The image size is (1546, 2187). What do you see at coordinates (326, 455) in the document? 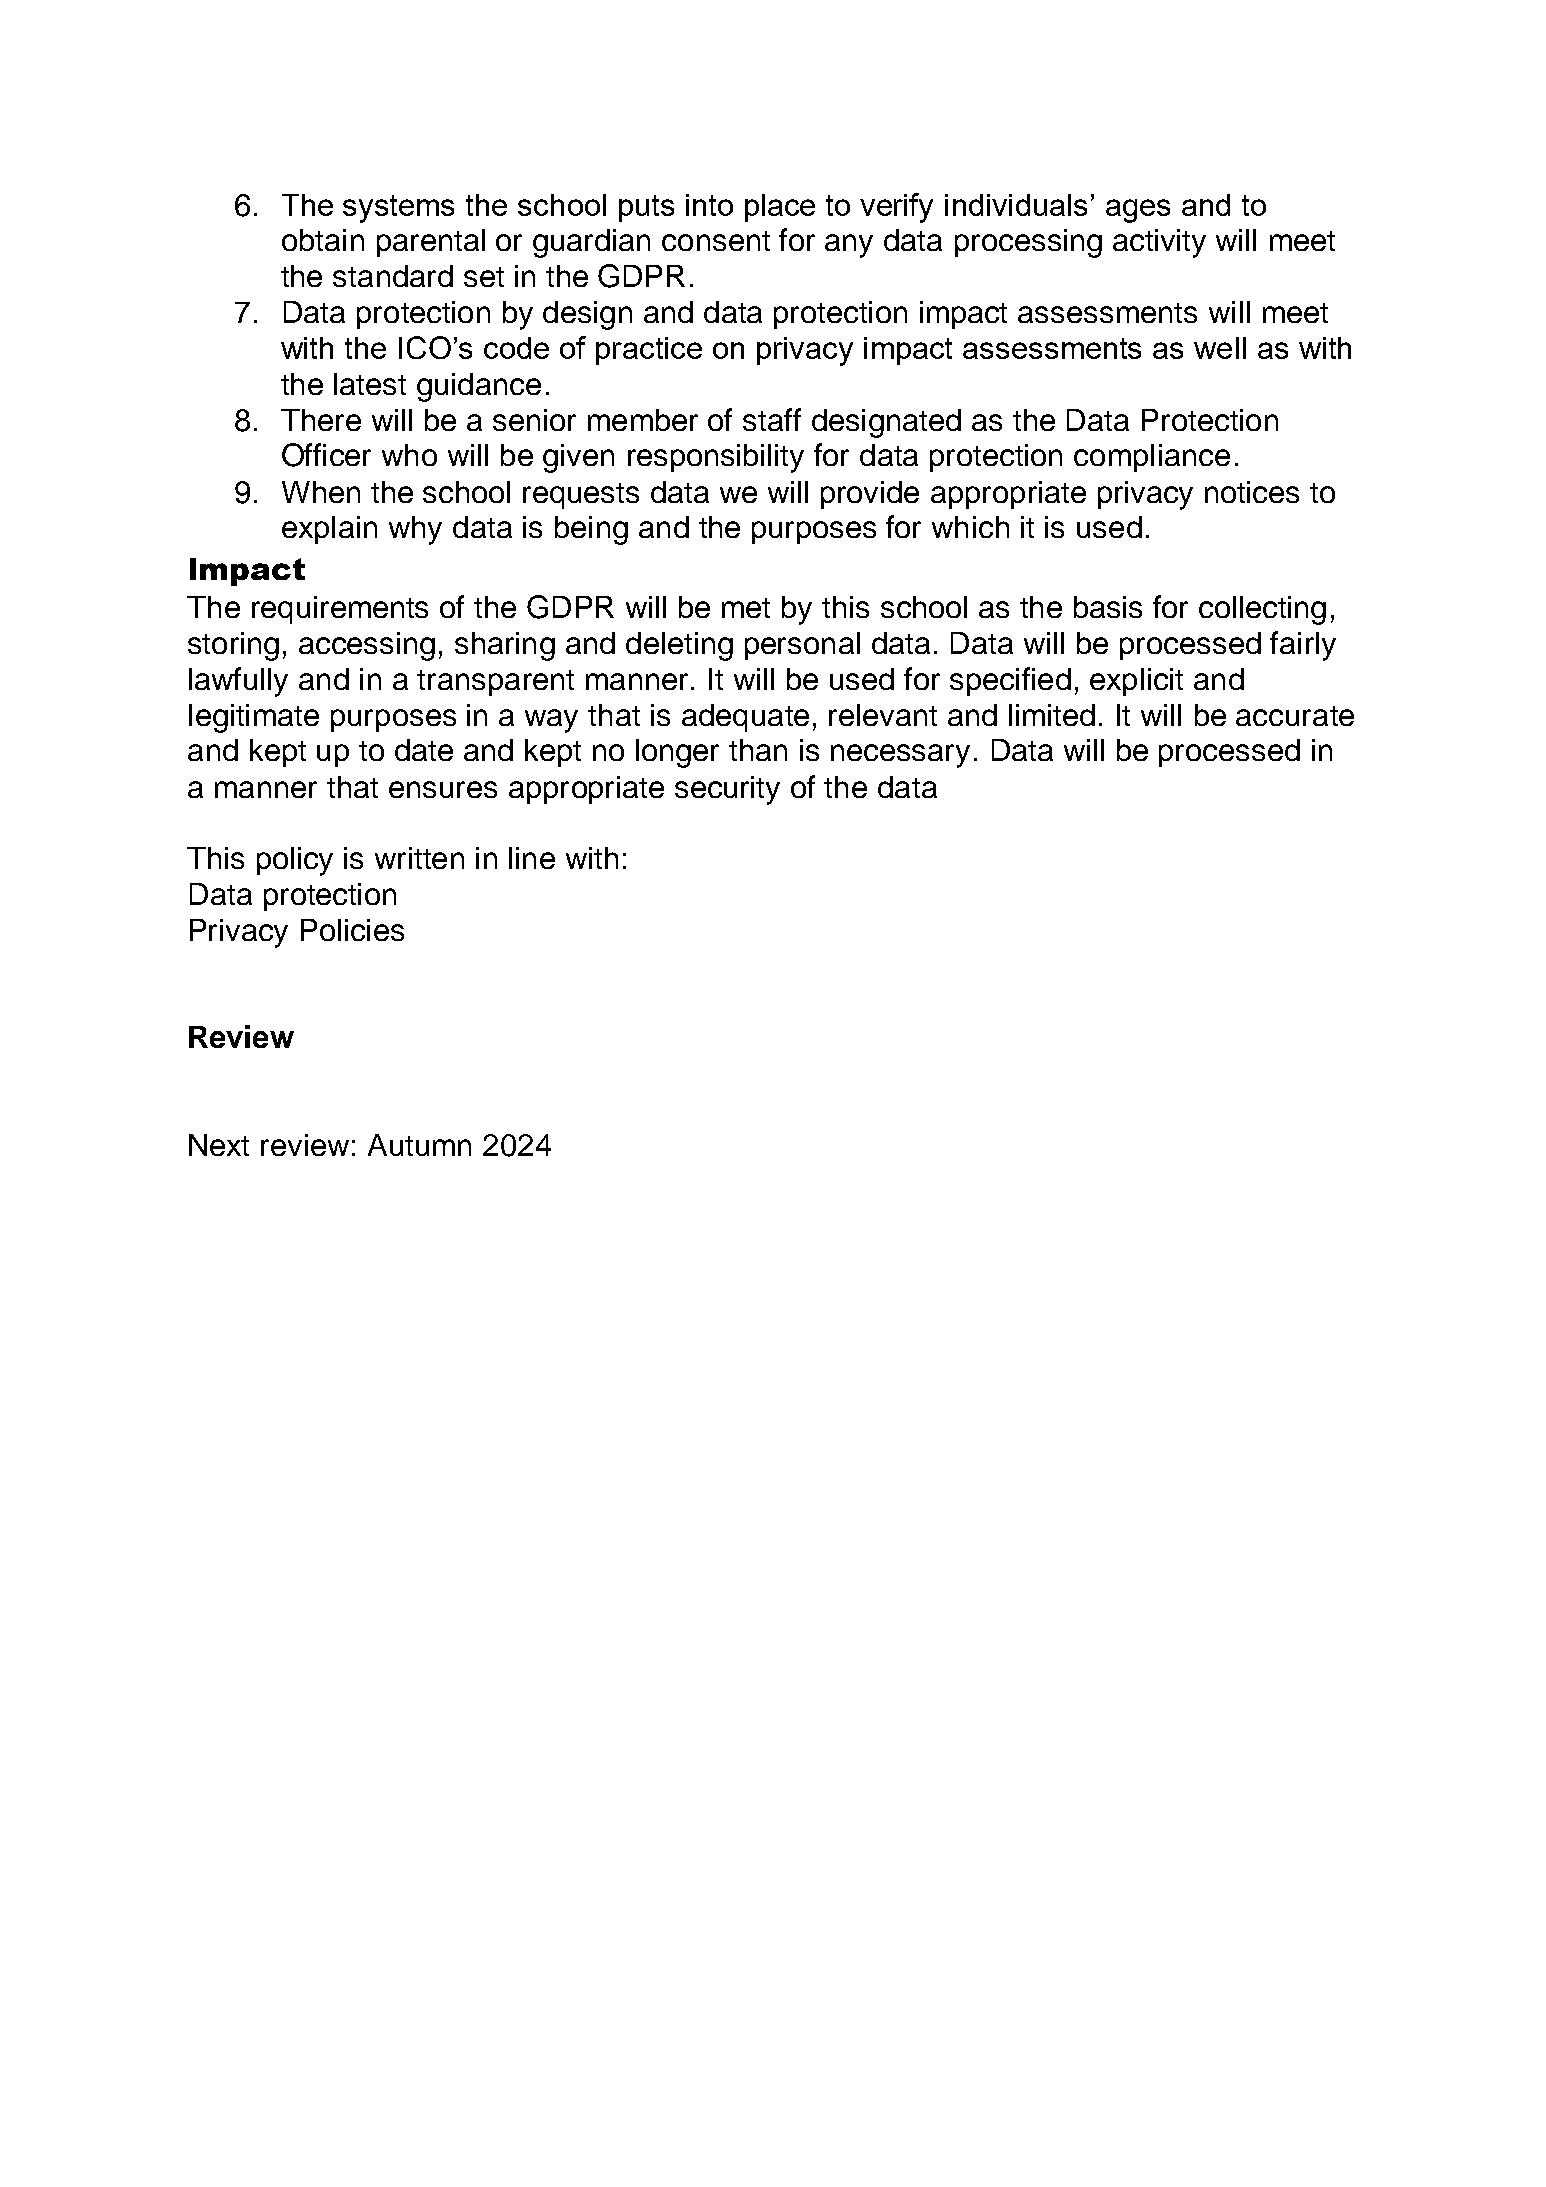
I see `Officer` at bounding box center [326, 455].
